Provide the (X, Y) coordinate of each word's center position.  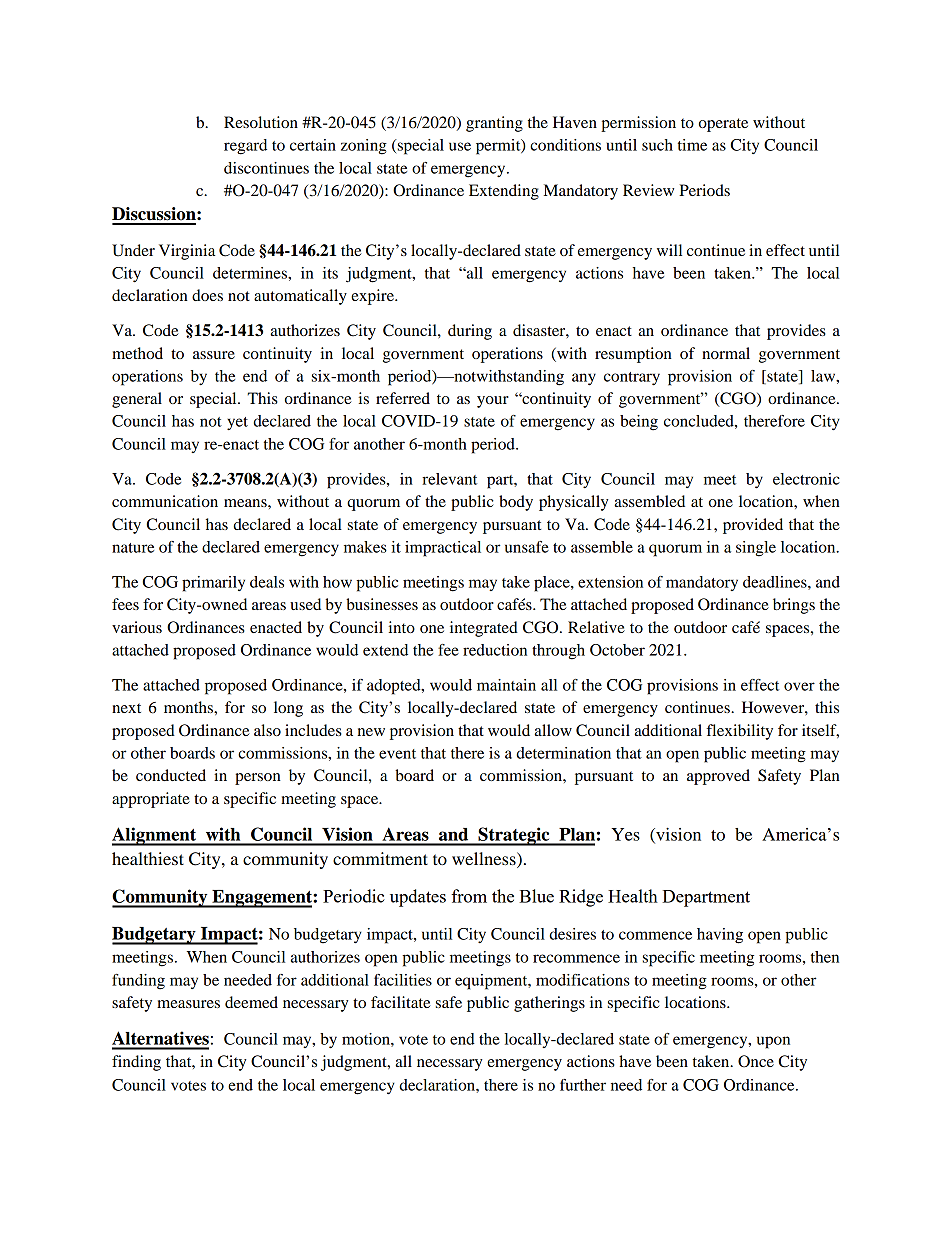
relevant (449, 479)
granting (494, 124)
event (397, 754)
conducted (171, 775)
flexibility (740, 732)
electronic (806, 479)
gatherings (549, 1004)
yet (237, 423)
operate (723, 125)
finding (136, 1063)
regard (245, 147)
